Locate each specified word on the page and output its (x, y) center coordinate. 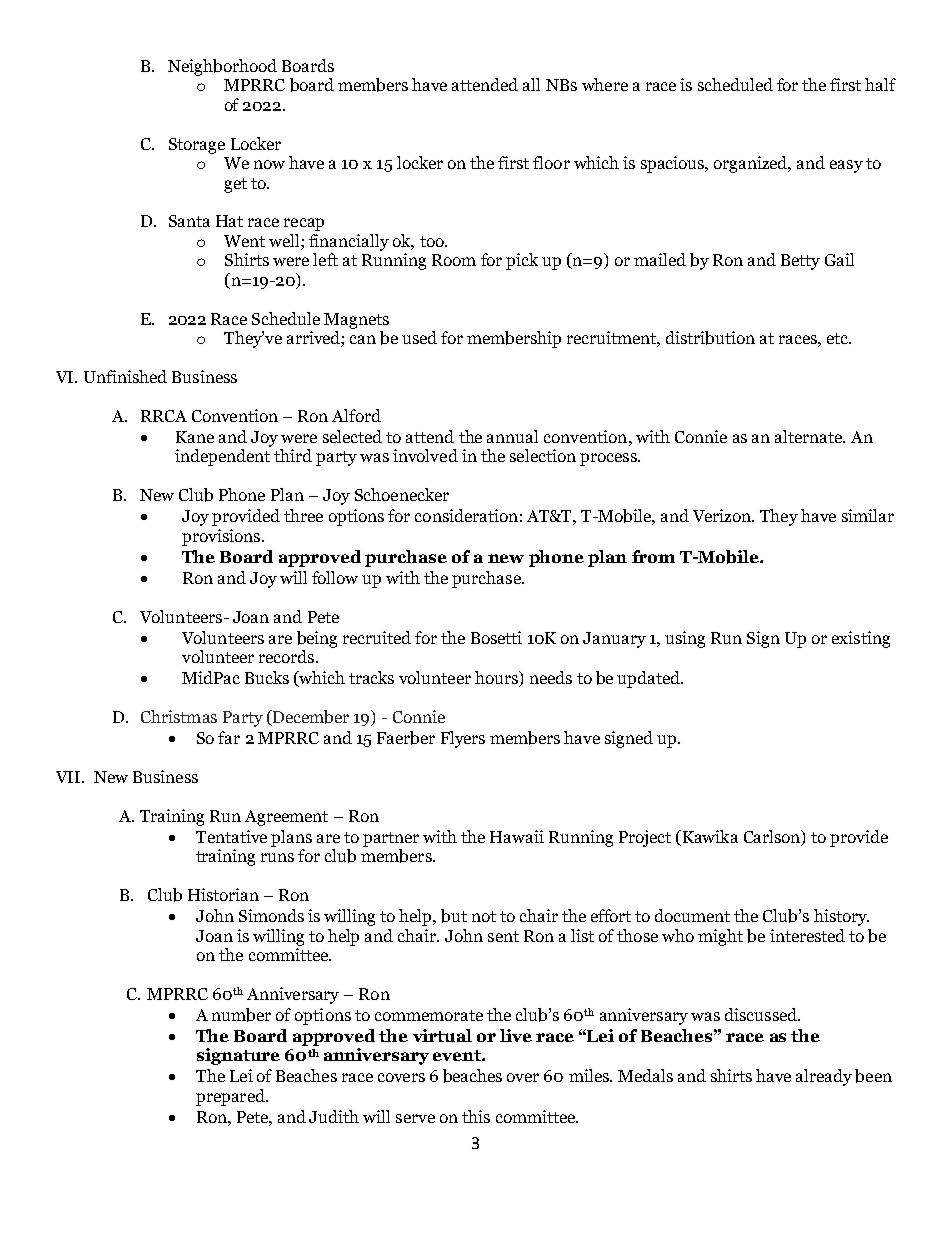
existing (861, 639)
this (476, 1116)
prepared (231, 1097)
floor (551, 162)
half (880, 84)
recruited (377, 637)
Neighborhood (222, 67)
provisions (222, 537)
